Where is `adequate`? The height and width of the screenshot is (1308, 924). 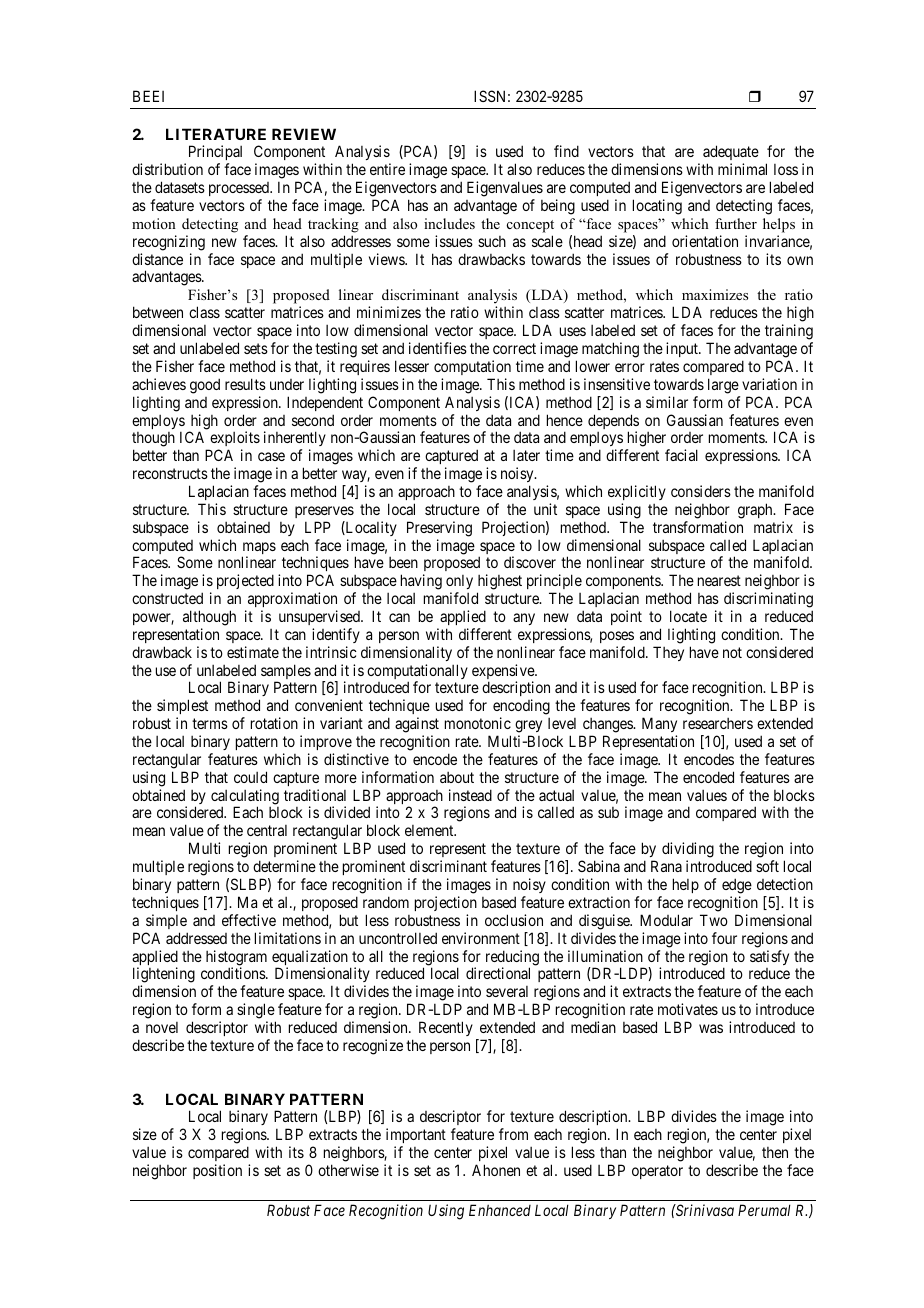 adequate is located at coordinates (731, 154).
